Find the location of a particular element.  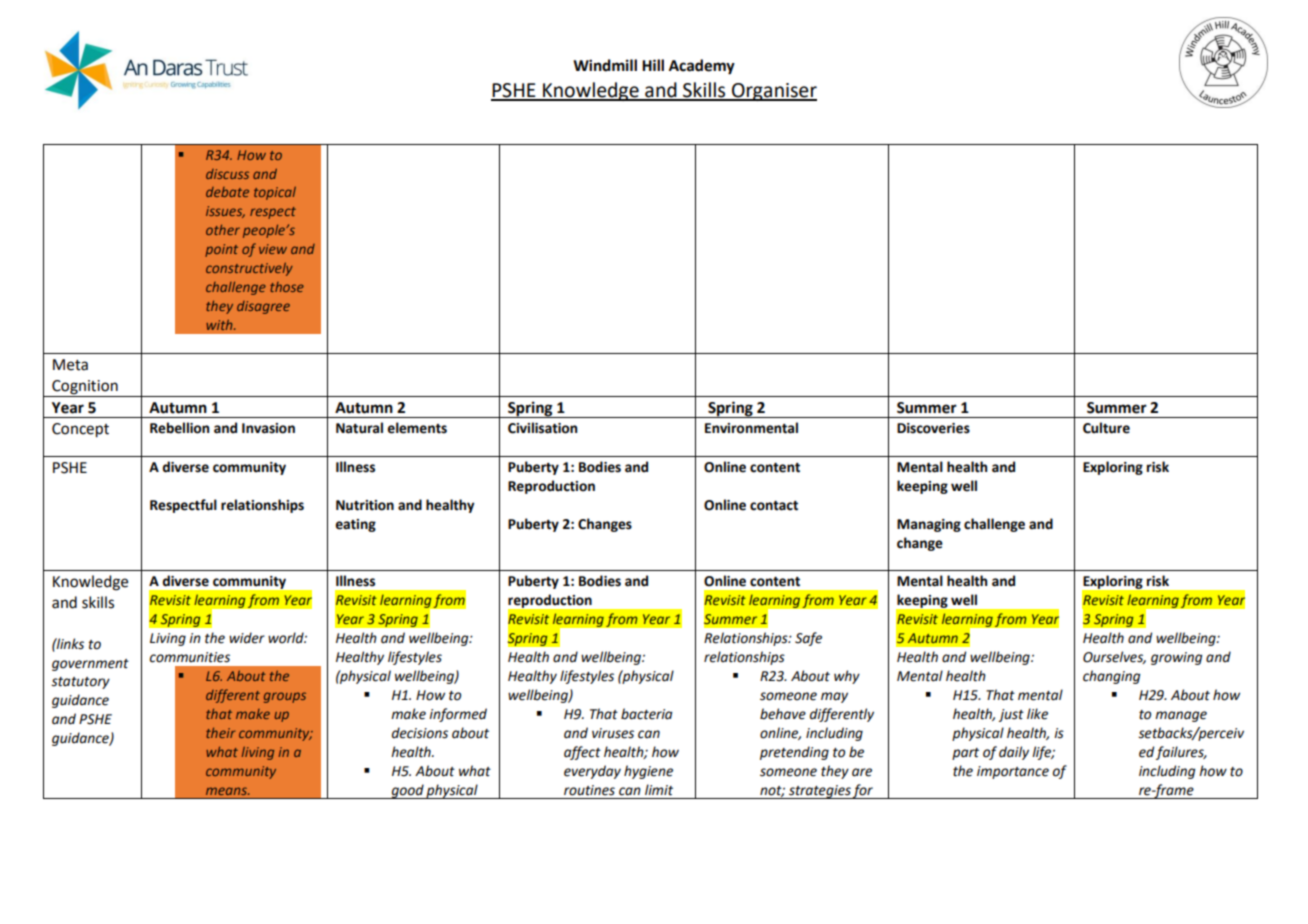

Culture is located at coordinates (1106, 428).
